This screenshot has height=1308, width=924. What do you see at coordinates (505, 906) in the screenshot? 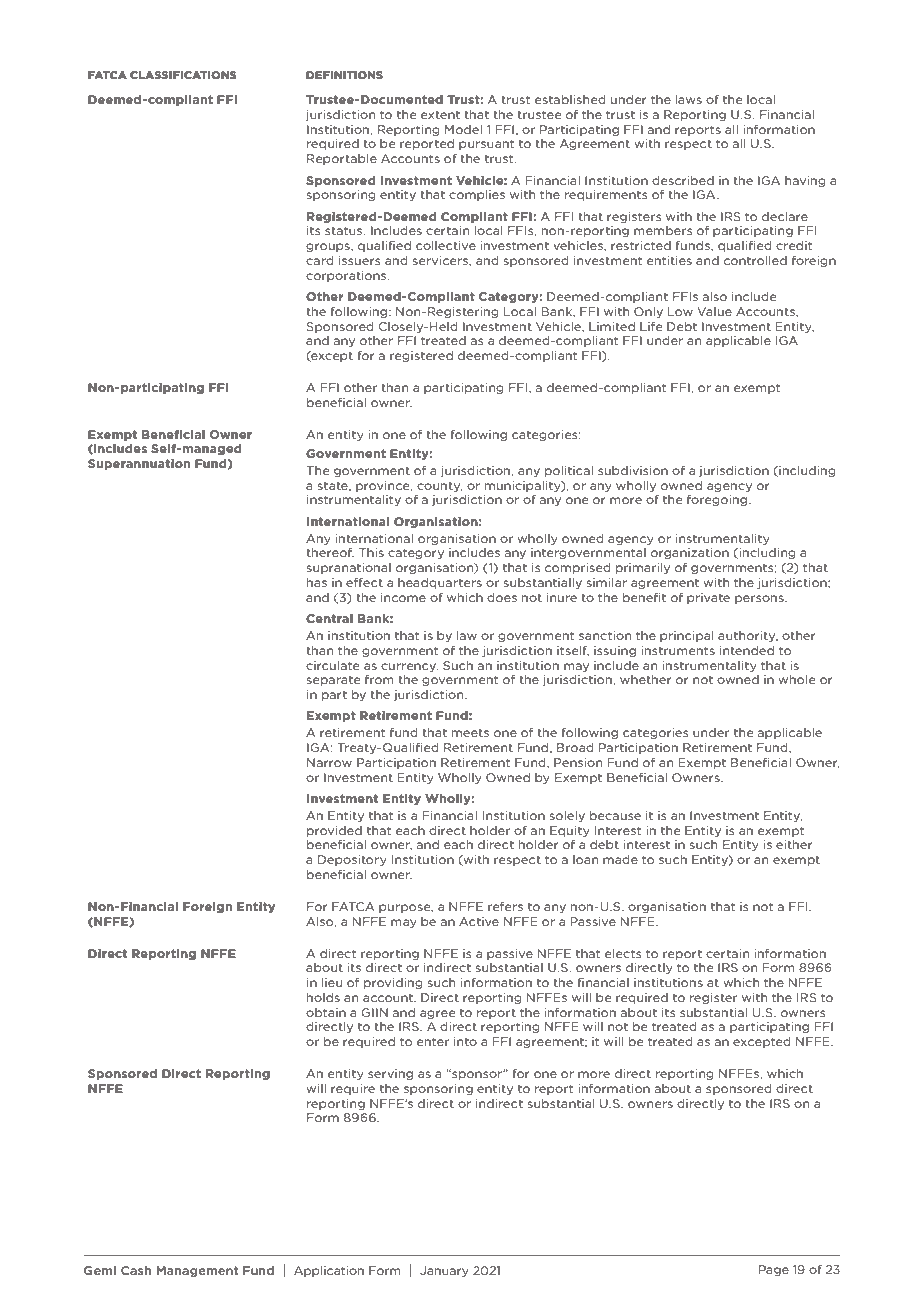
I see `refers` at bounding box center [505, 906].
